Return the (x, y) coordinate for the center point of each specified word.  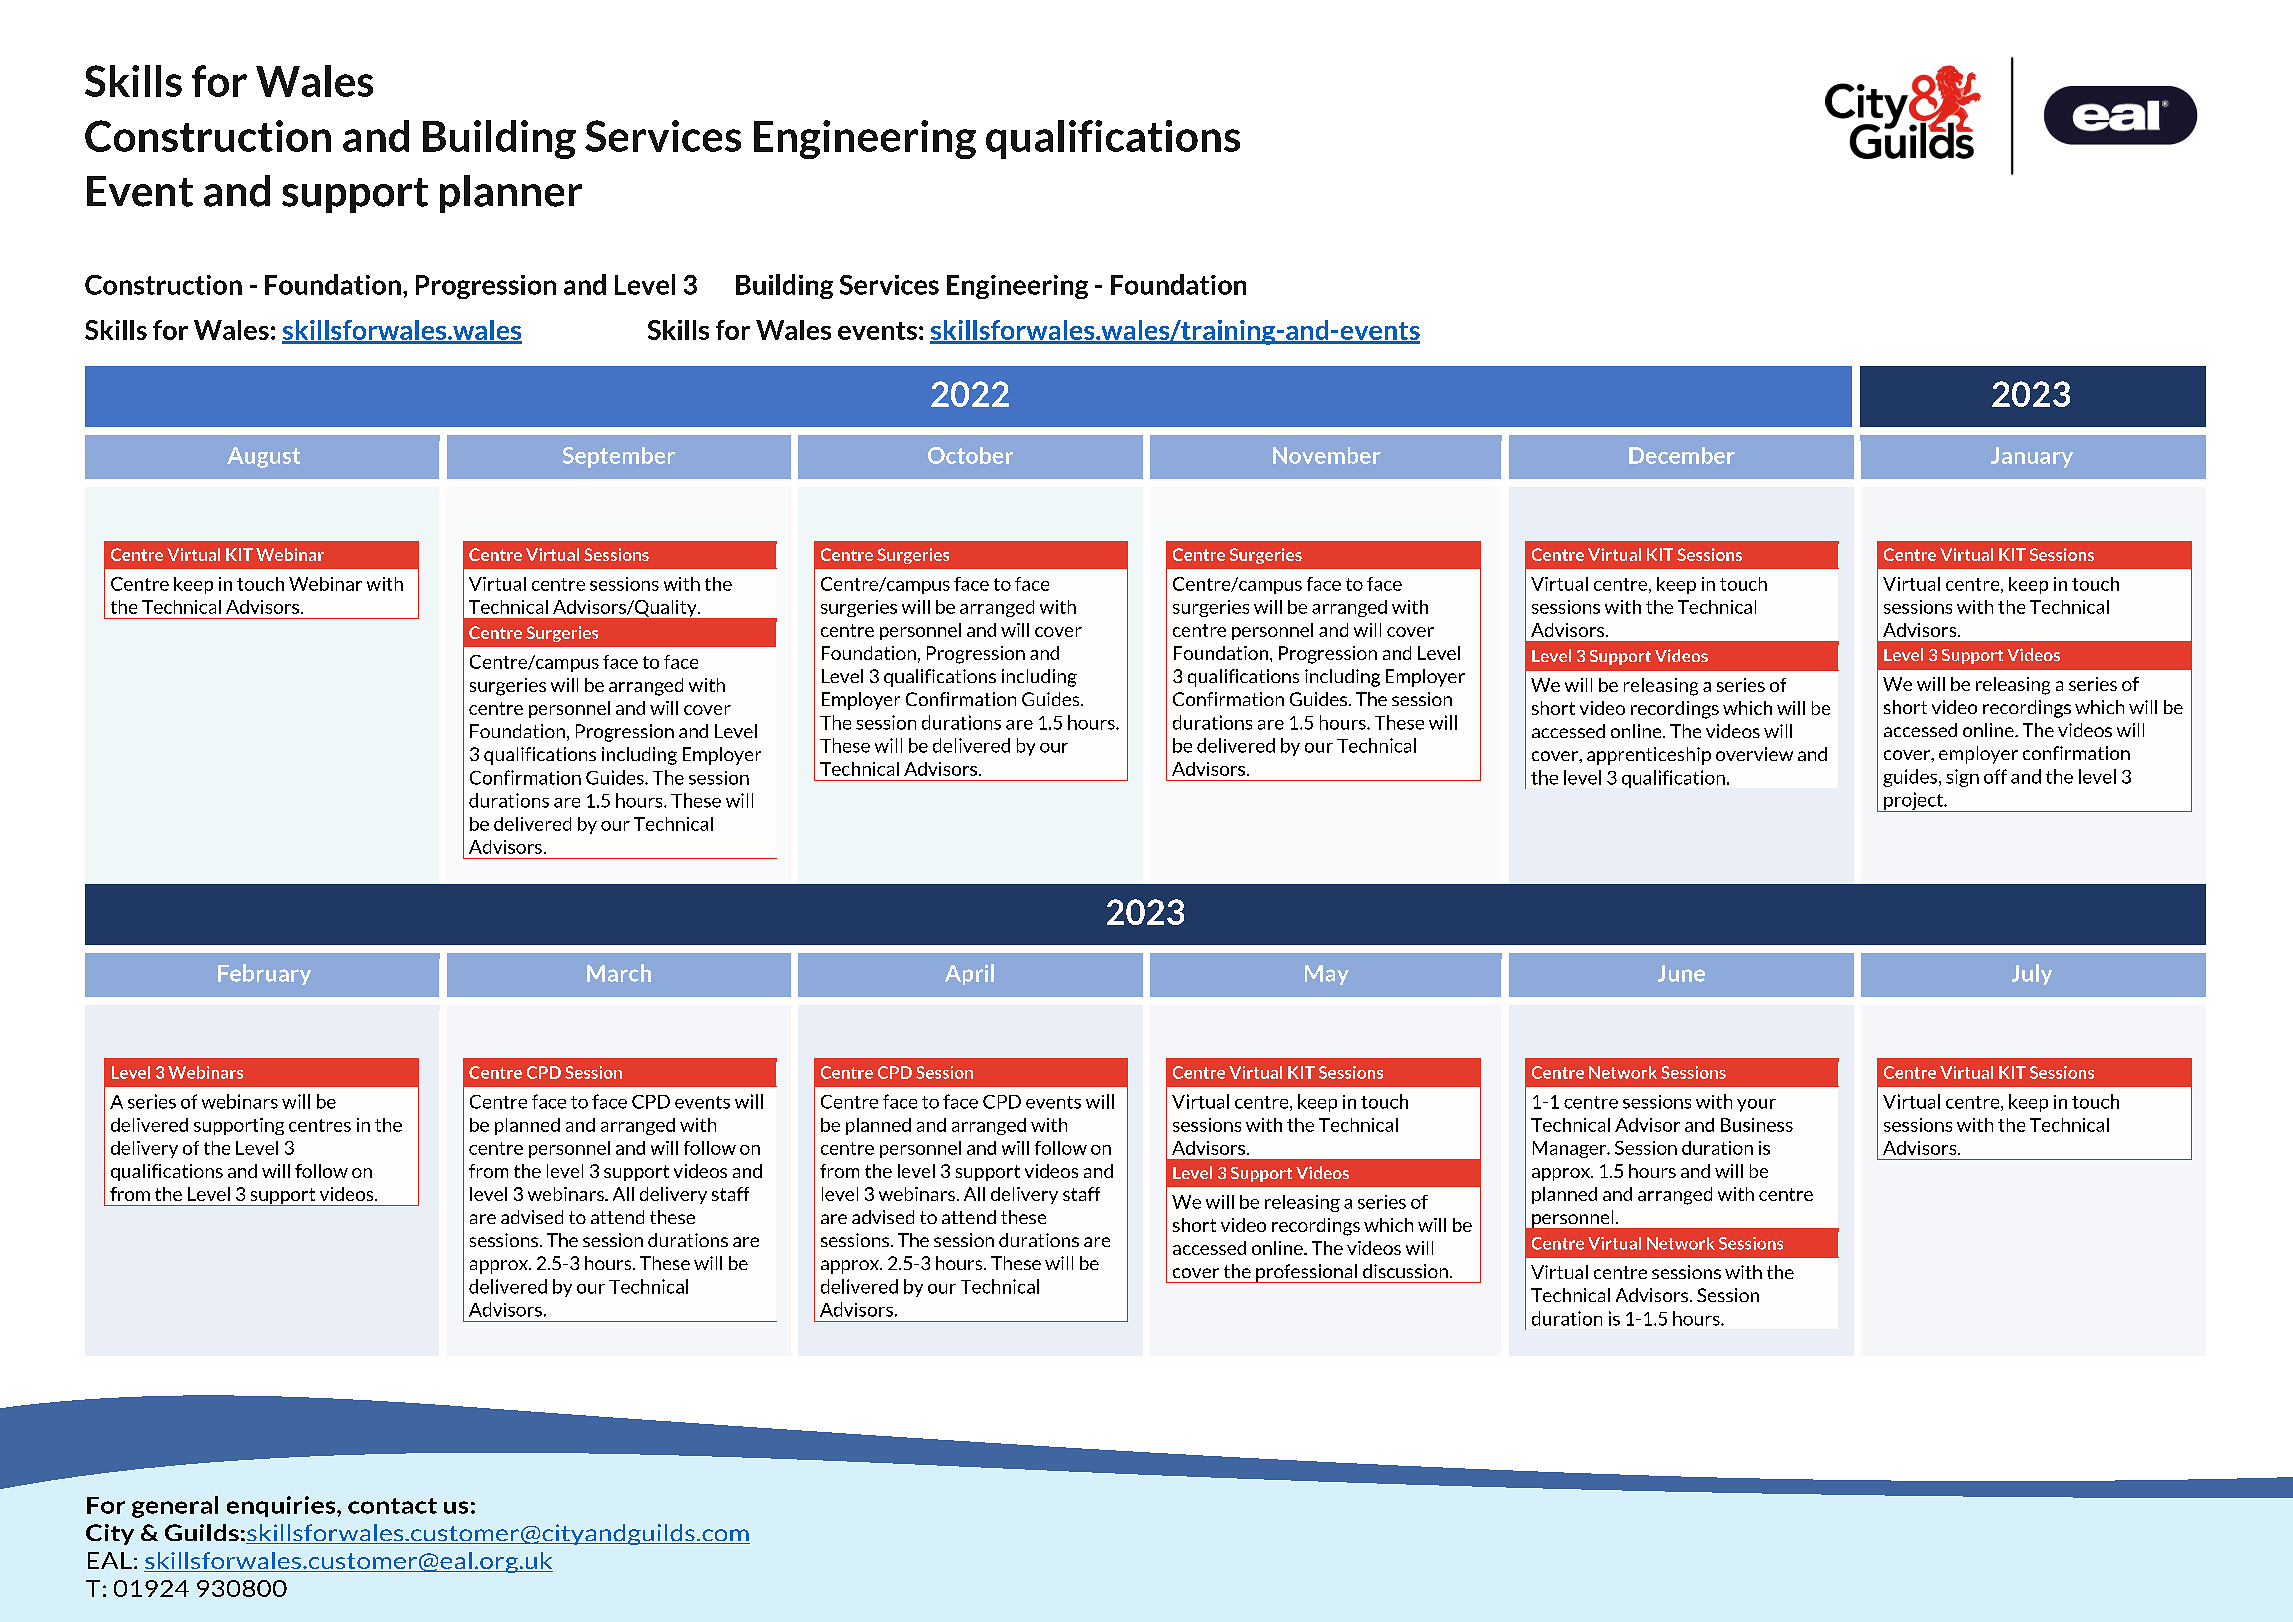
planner (511, 194)
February (264, 974)
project (1913, 802)
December (1682, 455)
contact (392, 1506)
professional (1306, 1273)
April (969, 974)
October (970, 455)
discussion (1405, 1271)
